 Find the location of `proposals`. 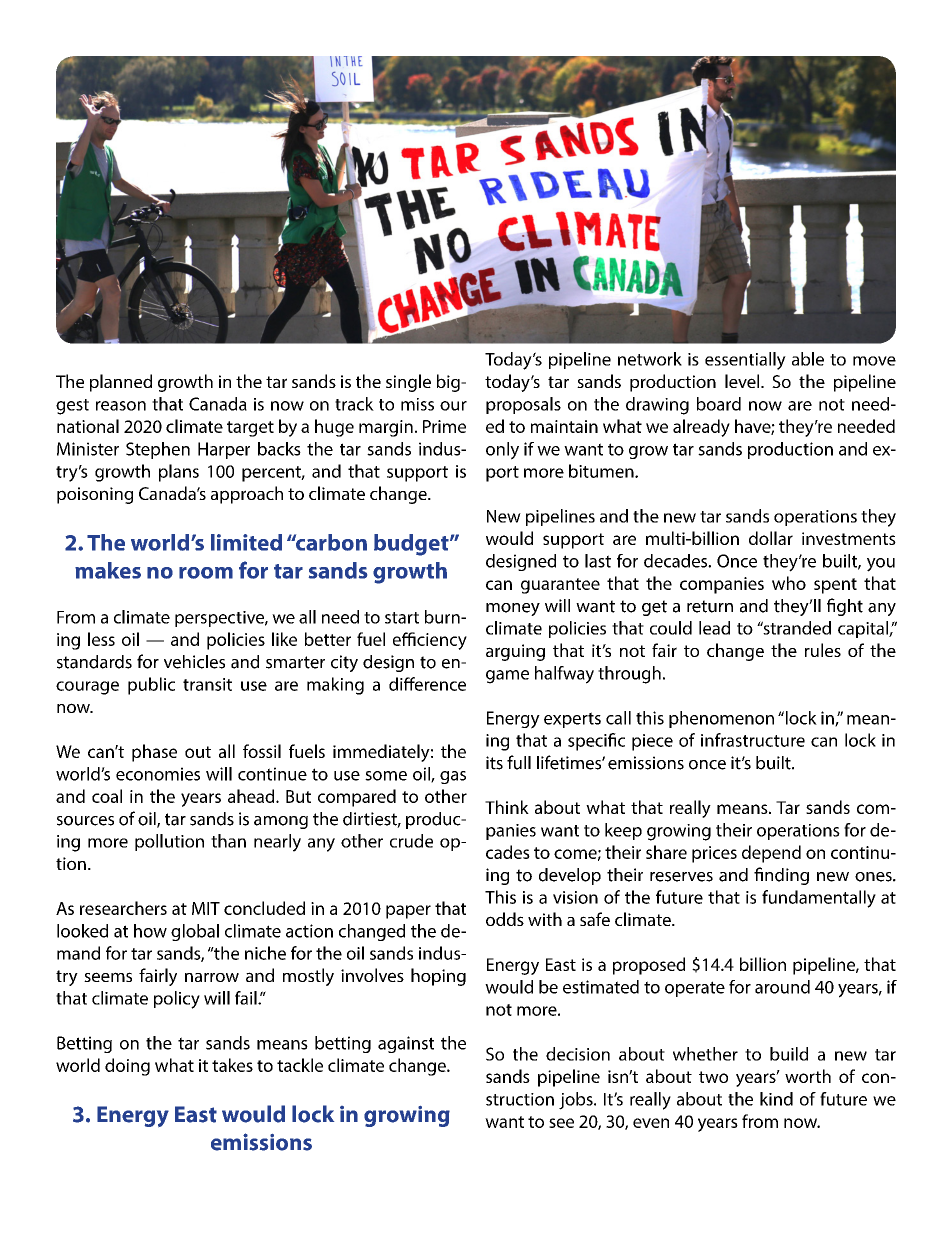

proposals is located at coordinates (523, 405).
